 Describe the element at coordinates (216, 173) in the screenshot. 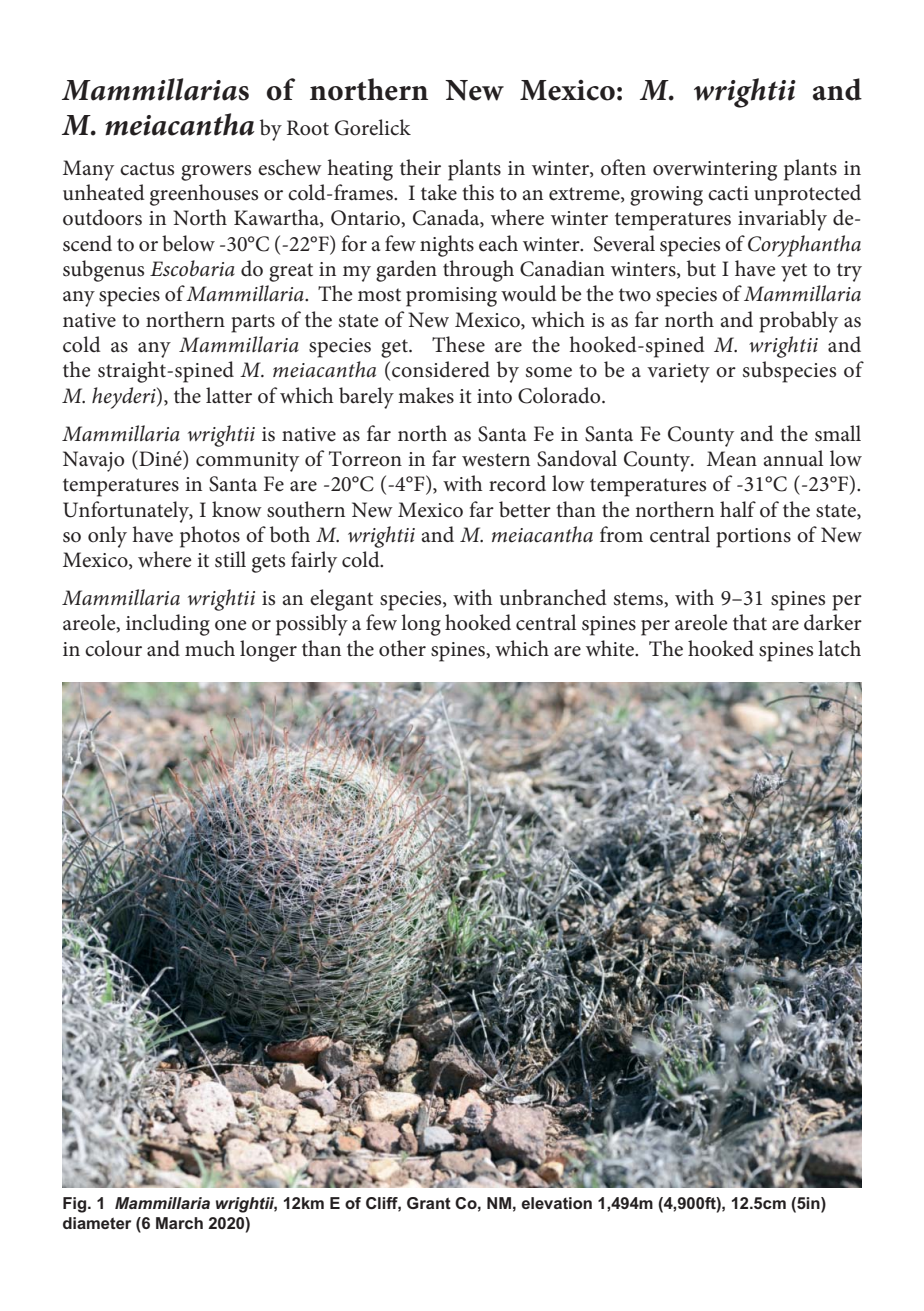

I see `growers` at that location.
